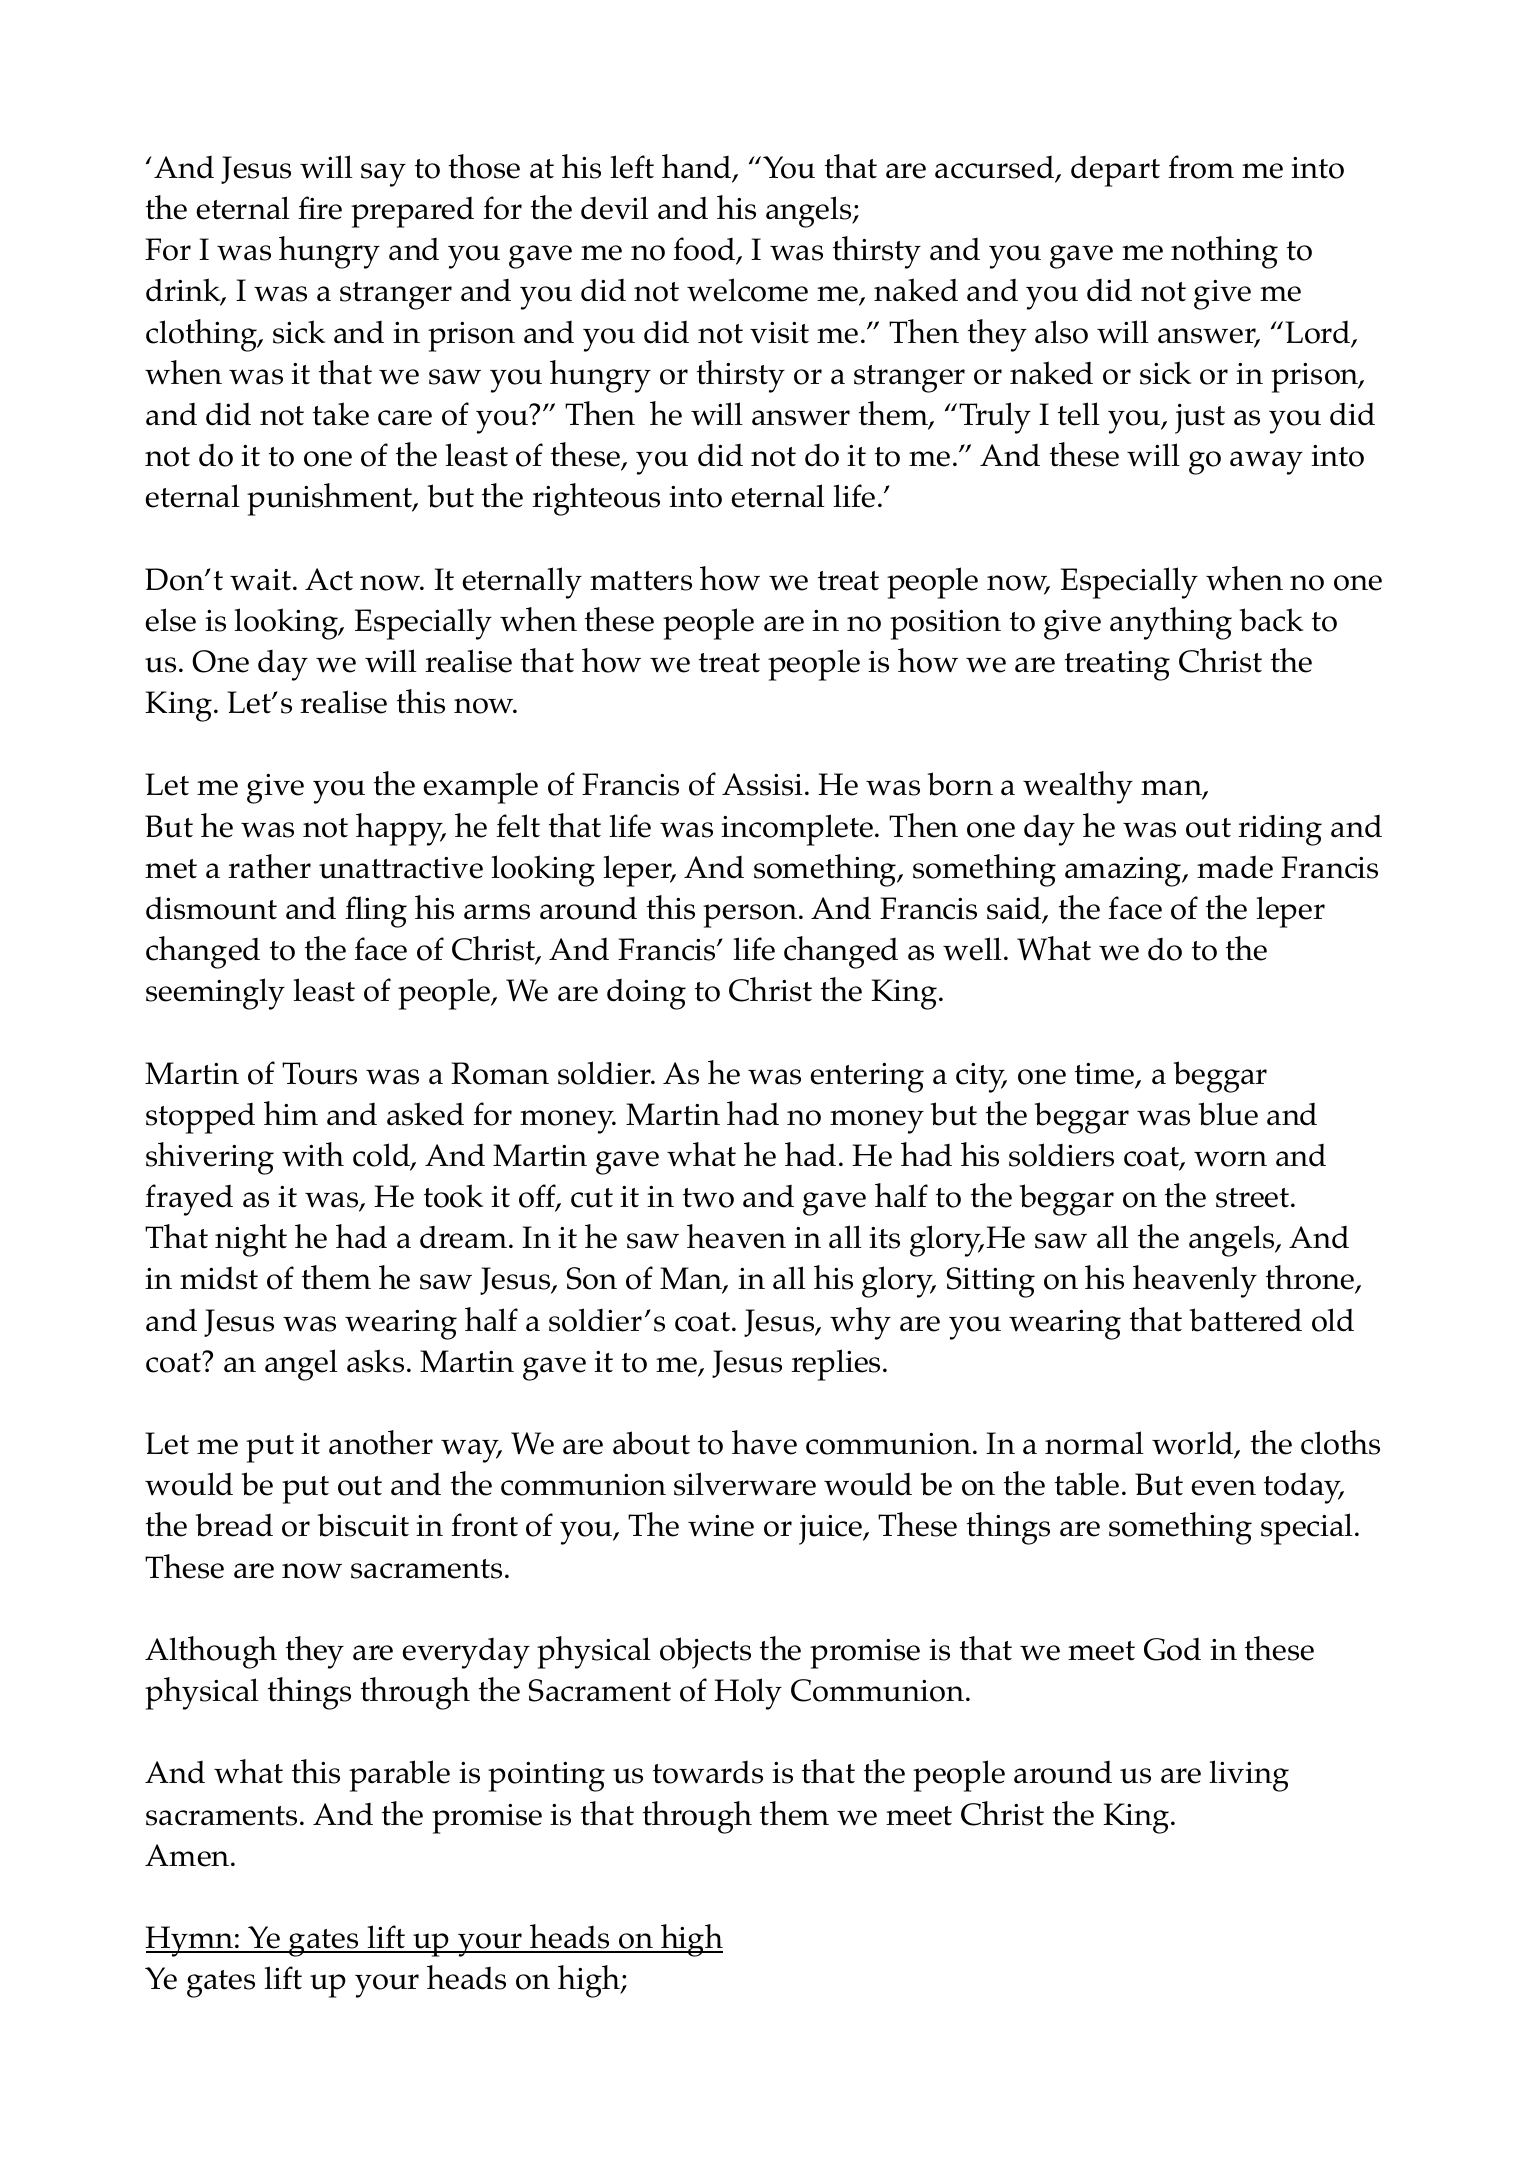 The image size is (1531, 2166). What do you see at coordinates (1246, 1320) in the page?
I see `battered` at bounding box center [1246, 1320].
